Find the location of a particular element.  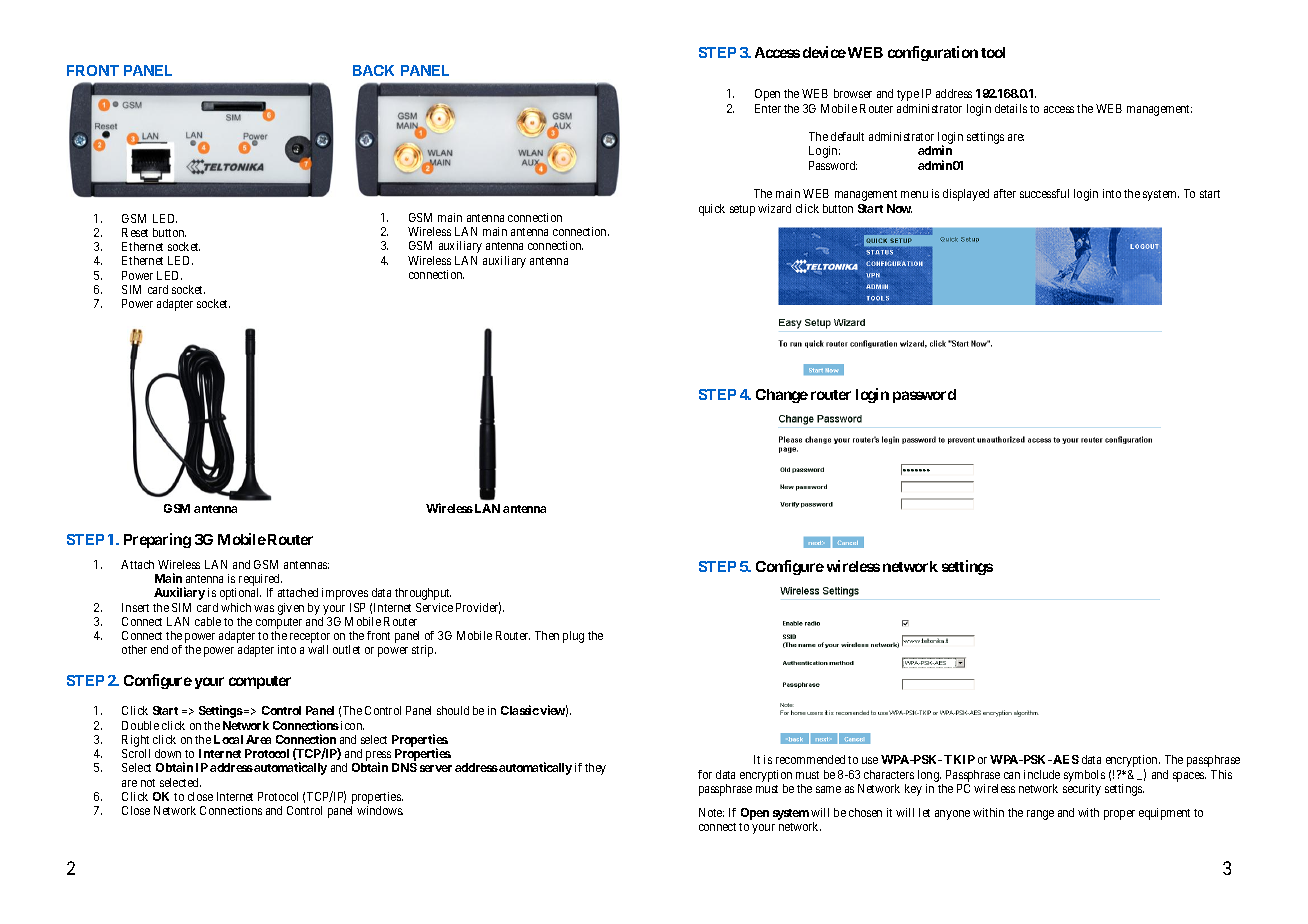

successful is located at coordinates (1044, 193).
